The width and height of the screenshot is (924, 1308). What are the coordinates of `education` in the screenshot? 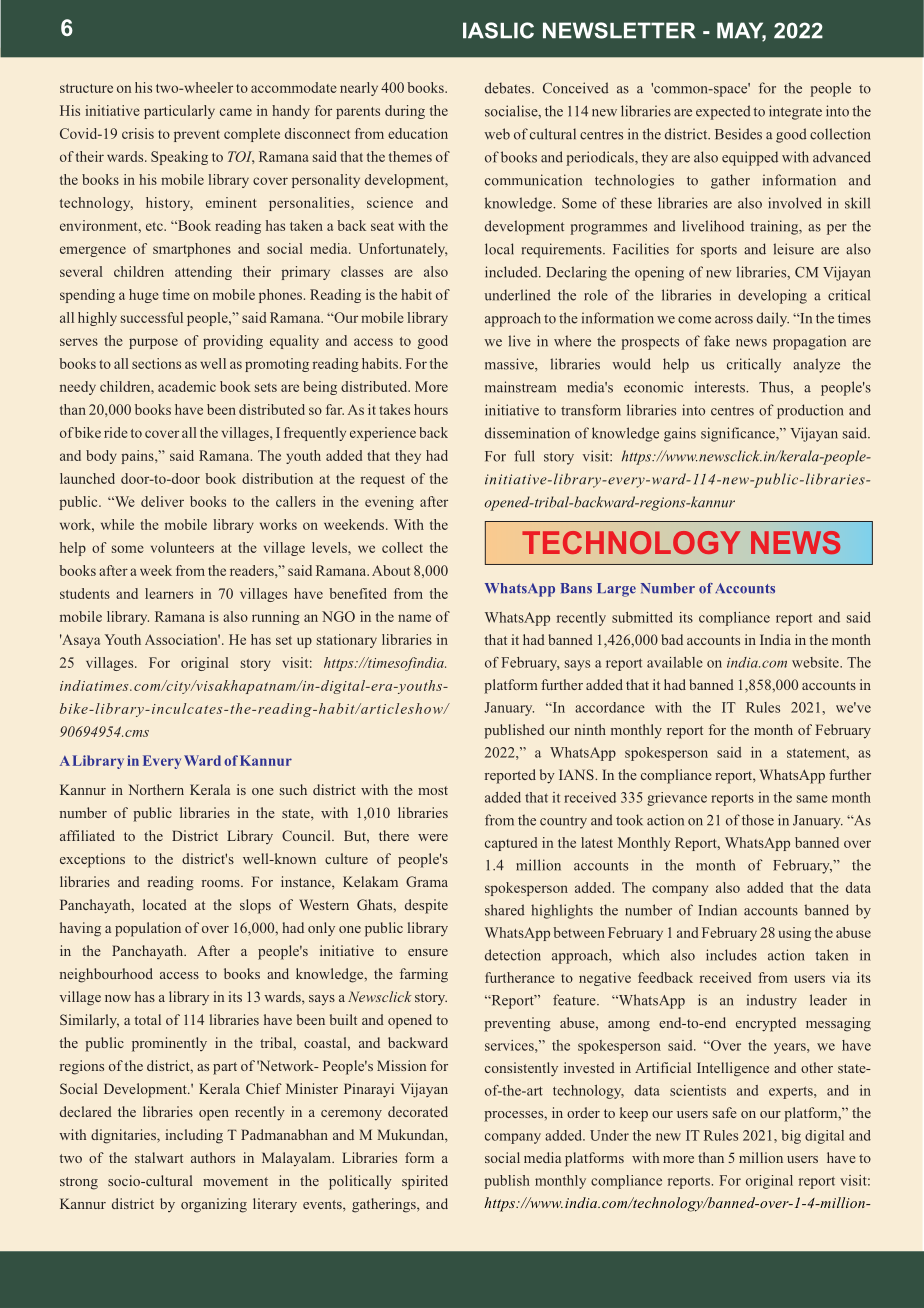 It's located at (418, 133).
